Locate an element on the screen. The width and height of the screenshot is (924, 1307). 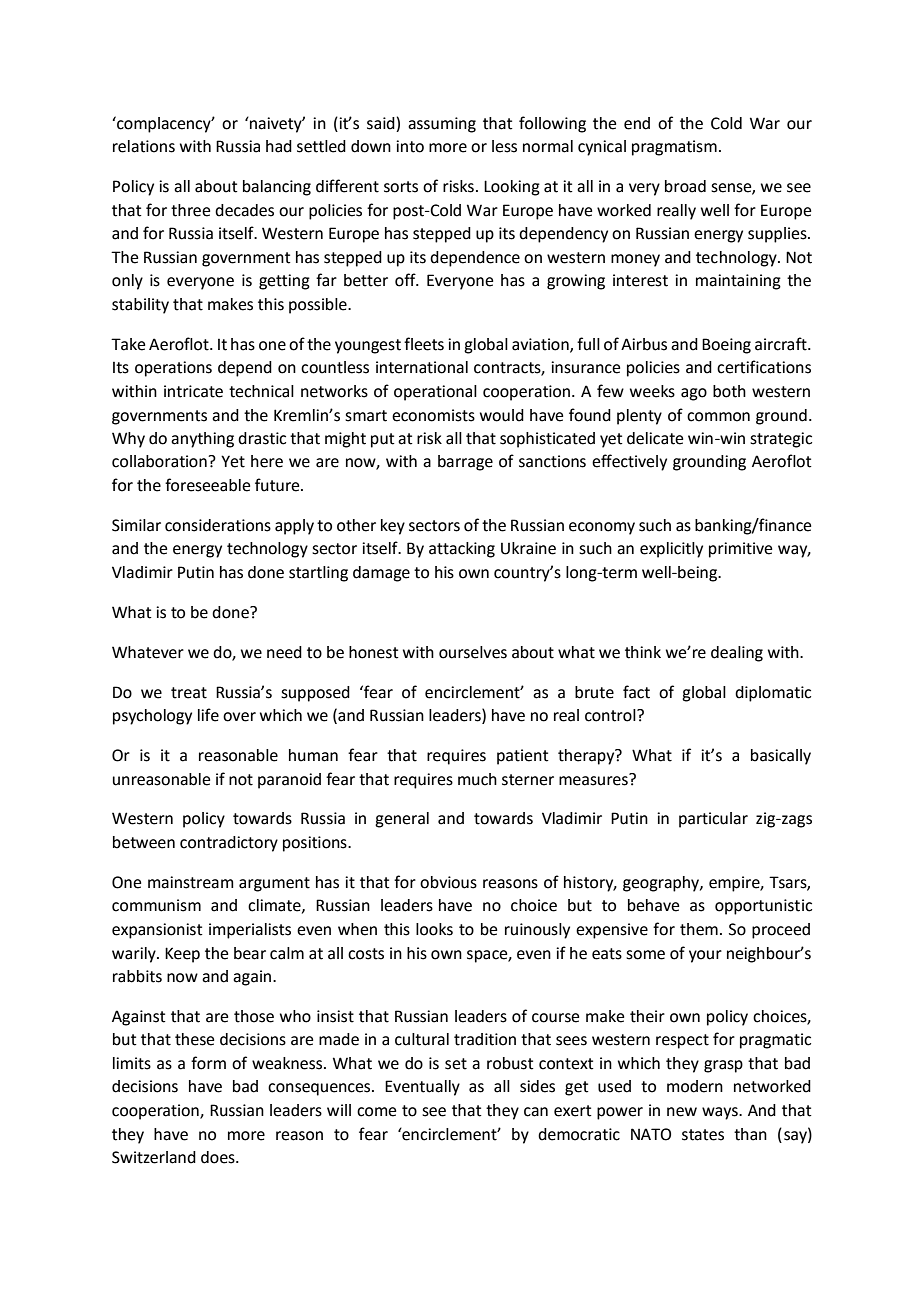
assuming is located at coordinates (442, 125).
